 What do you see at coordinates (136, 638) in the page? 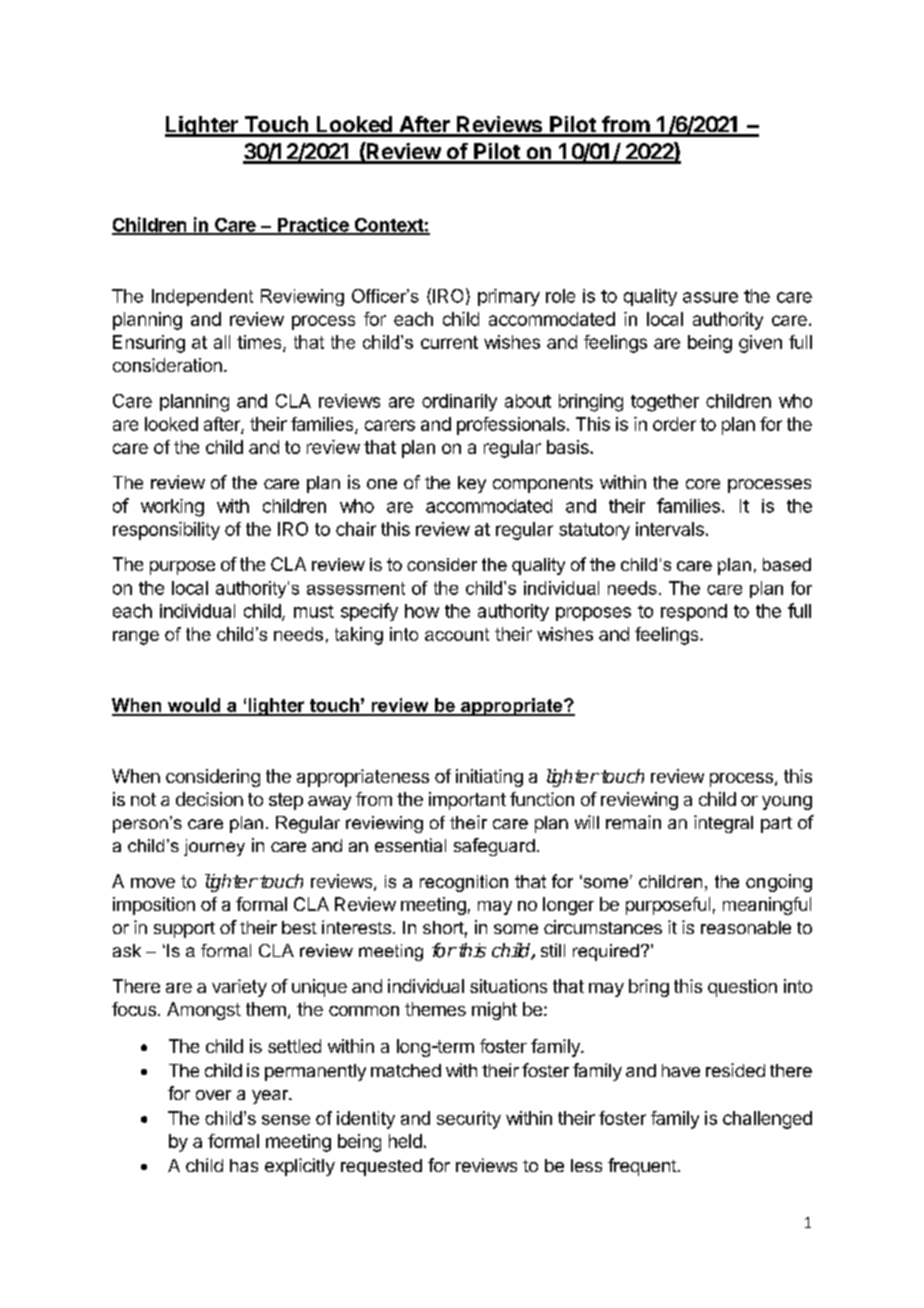
I see `range` at bounding box center [136, 638].
